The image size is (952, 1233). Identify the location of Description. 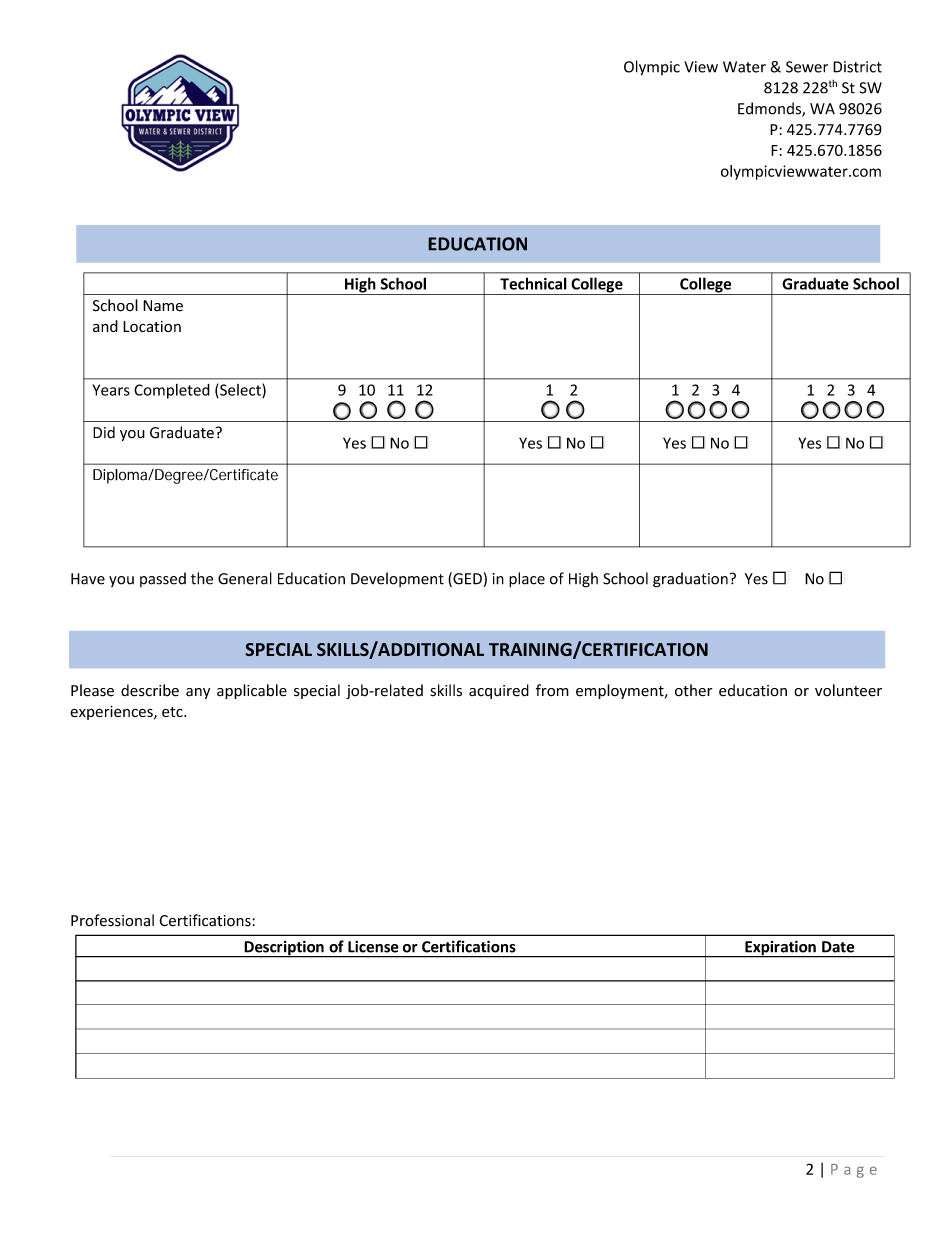
(284, 949).
